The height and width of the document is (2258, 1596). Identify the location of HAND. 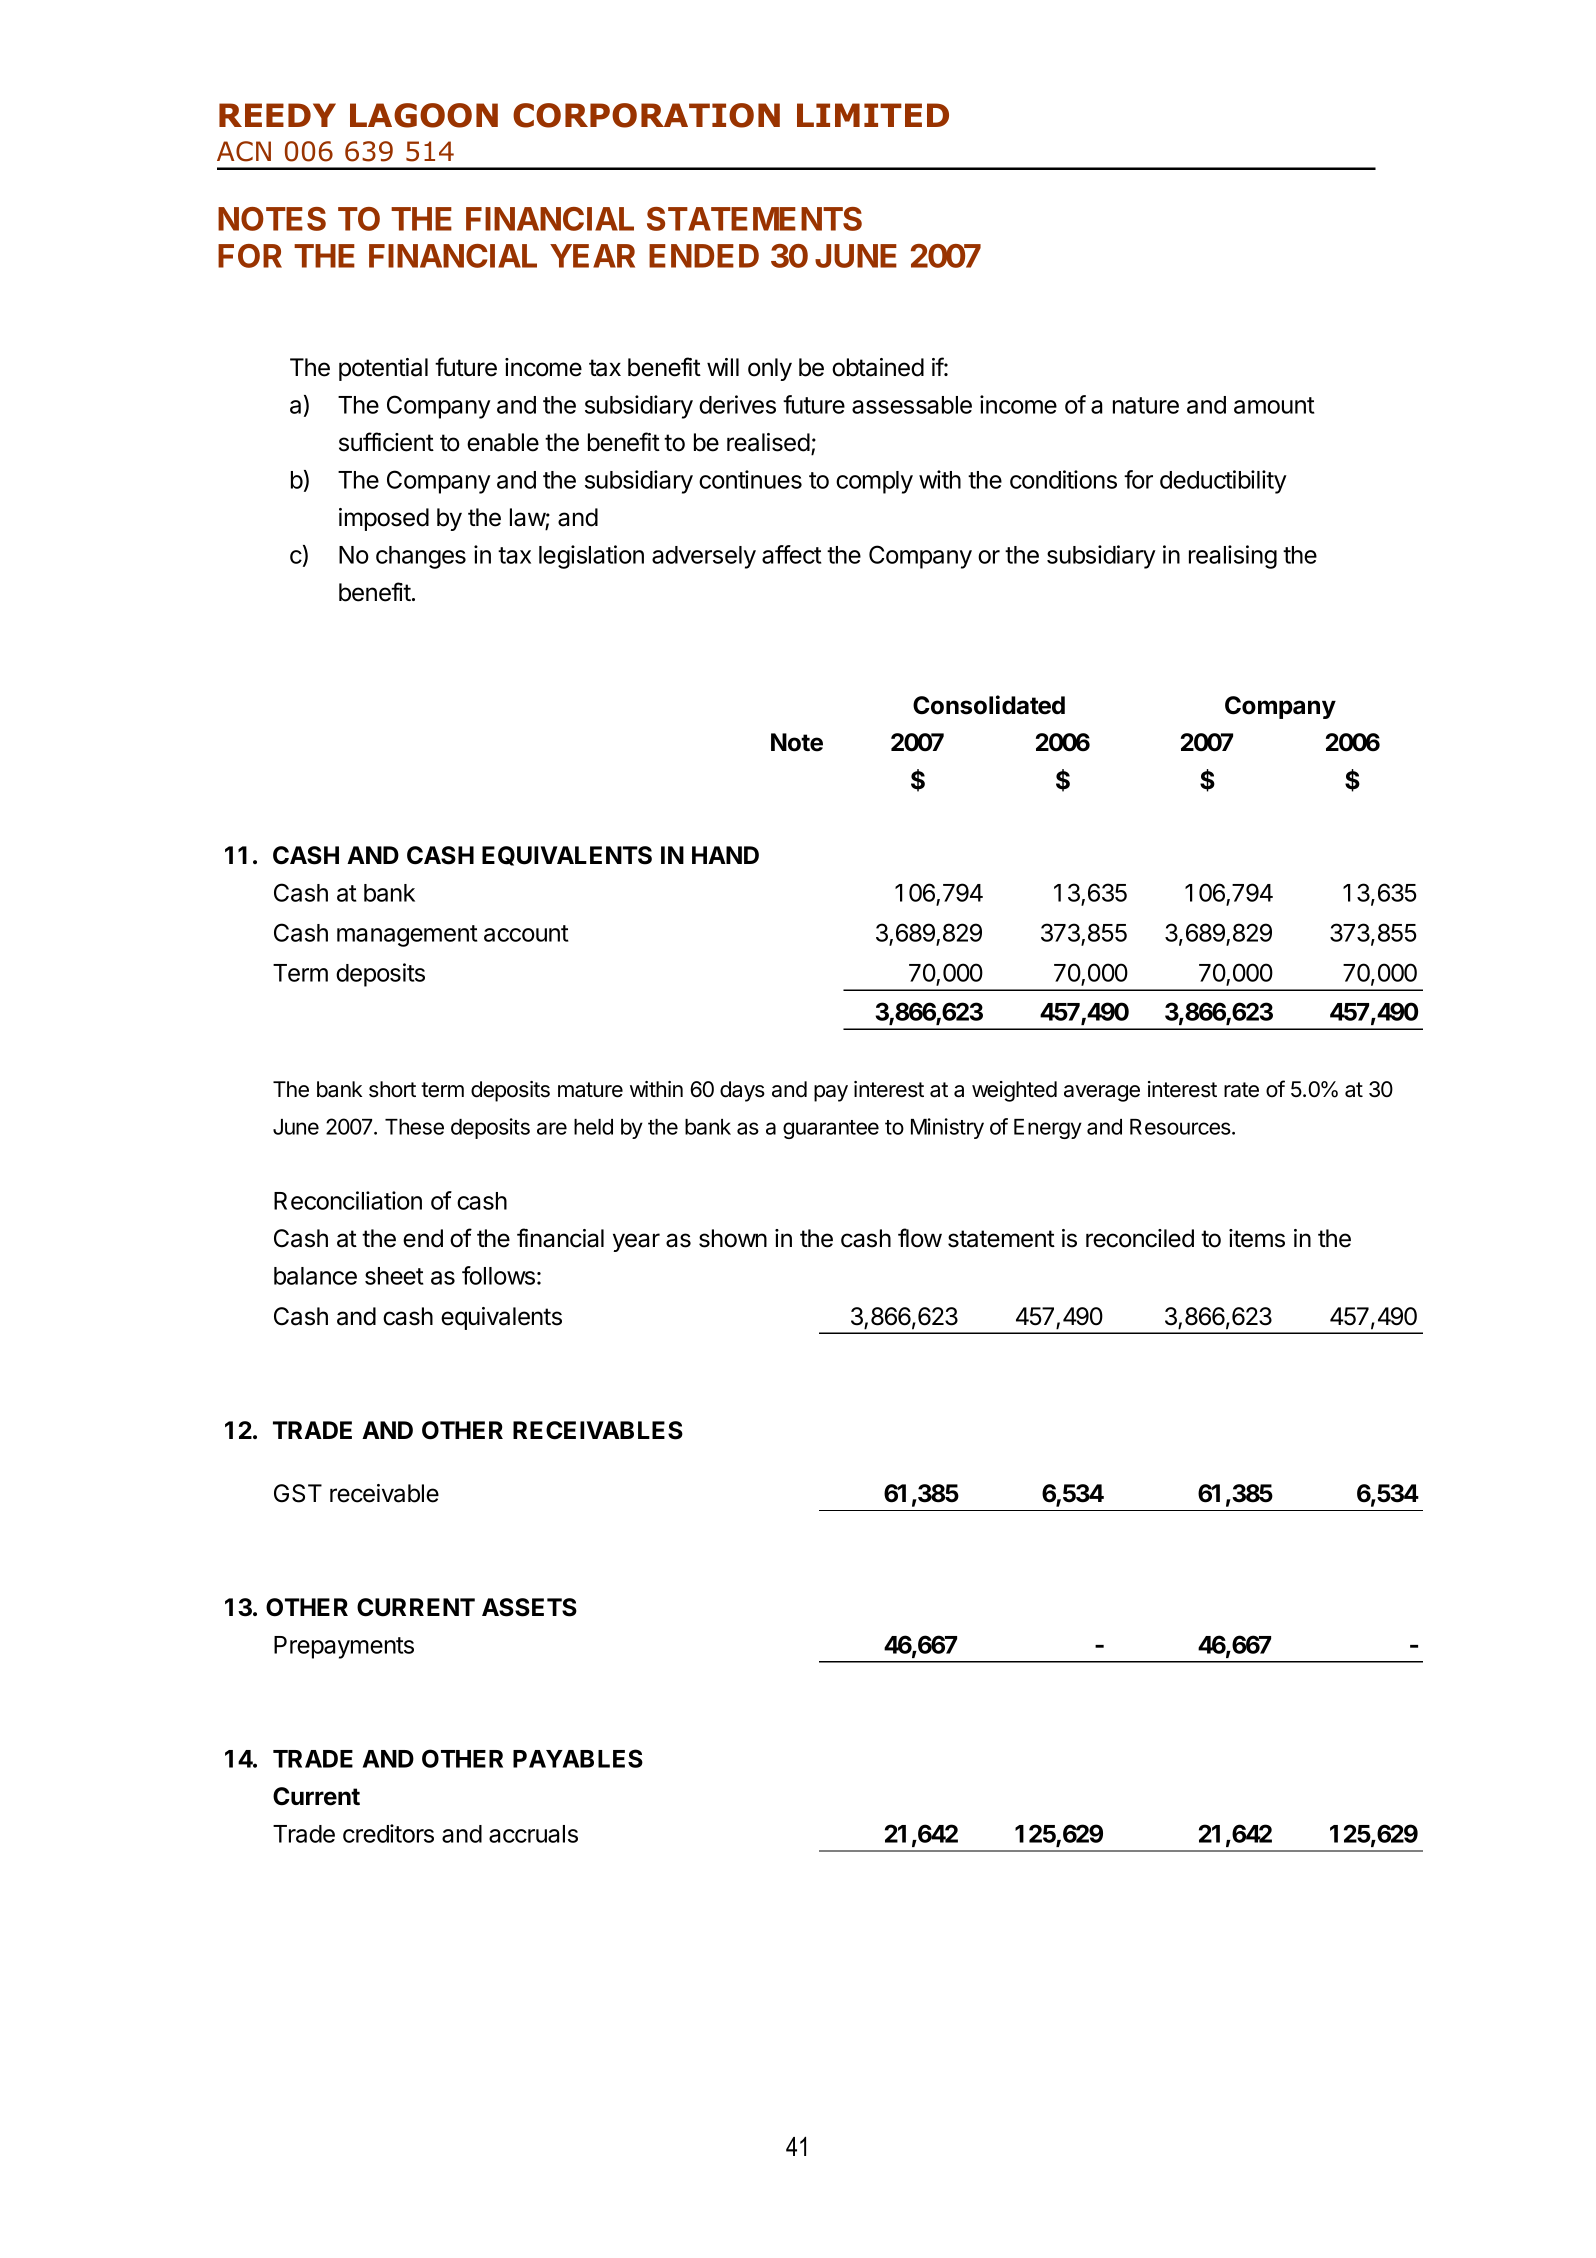
(725, 855).
